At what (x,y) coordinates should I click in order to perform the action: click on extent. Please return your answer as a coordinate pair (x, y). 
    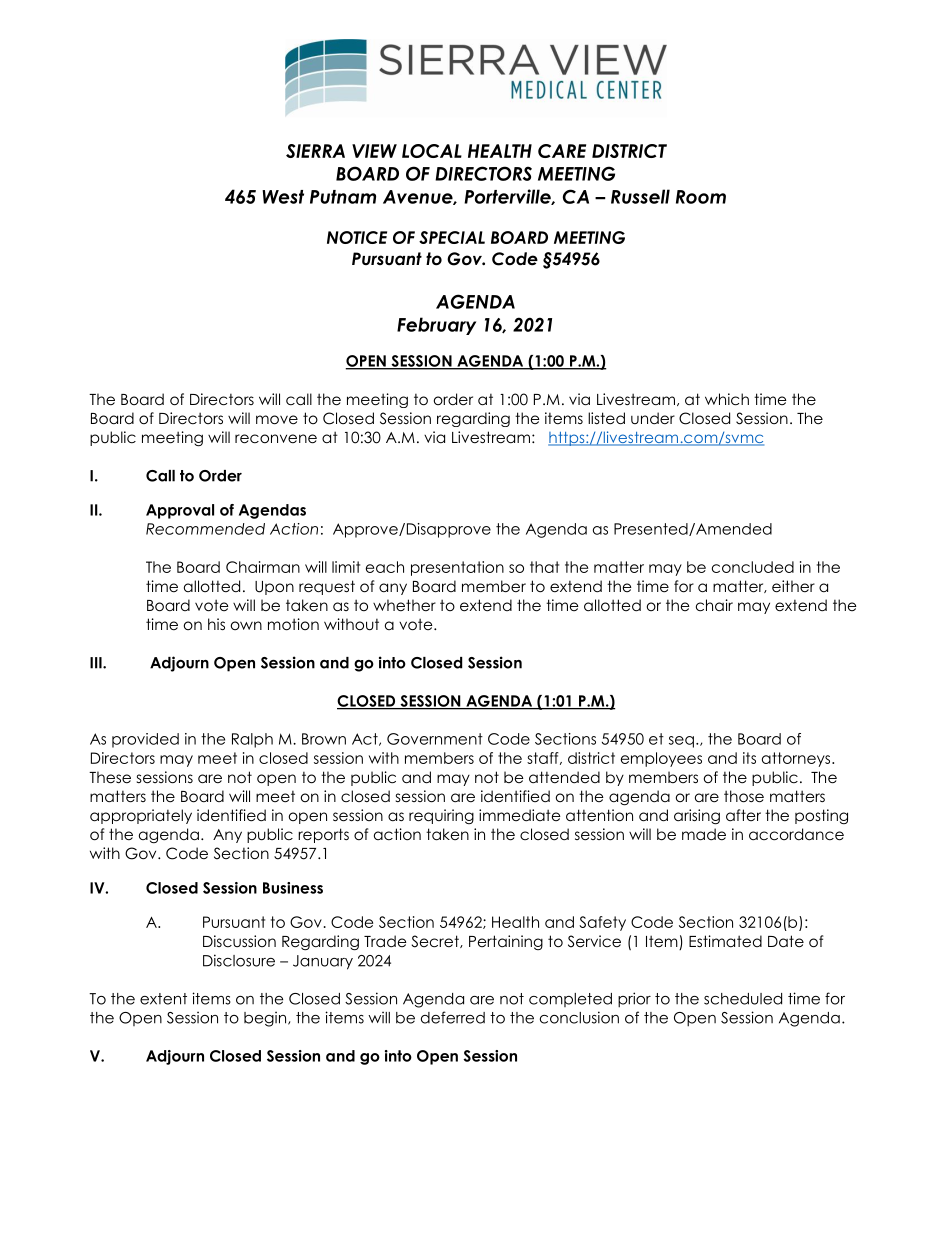
    Looking at the image, I should click on (163, 999).
